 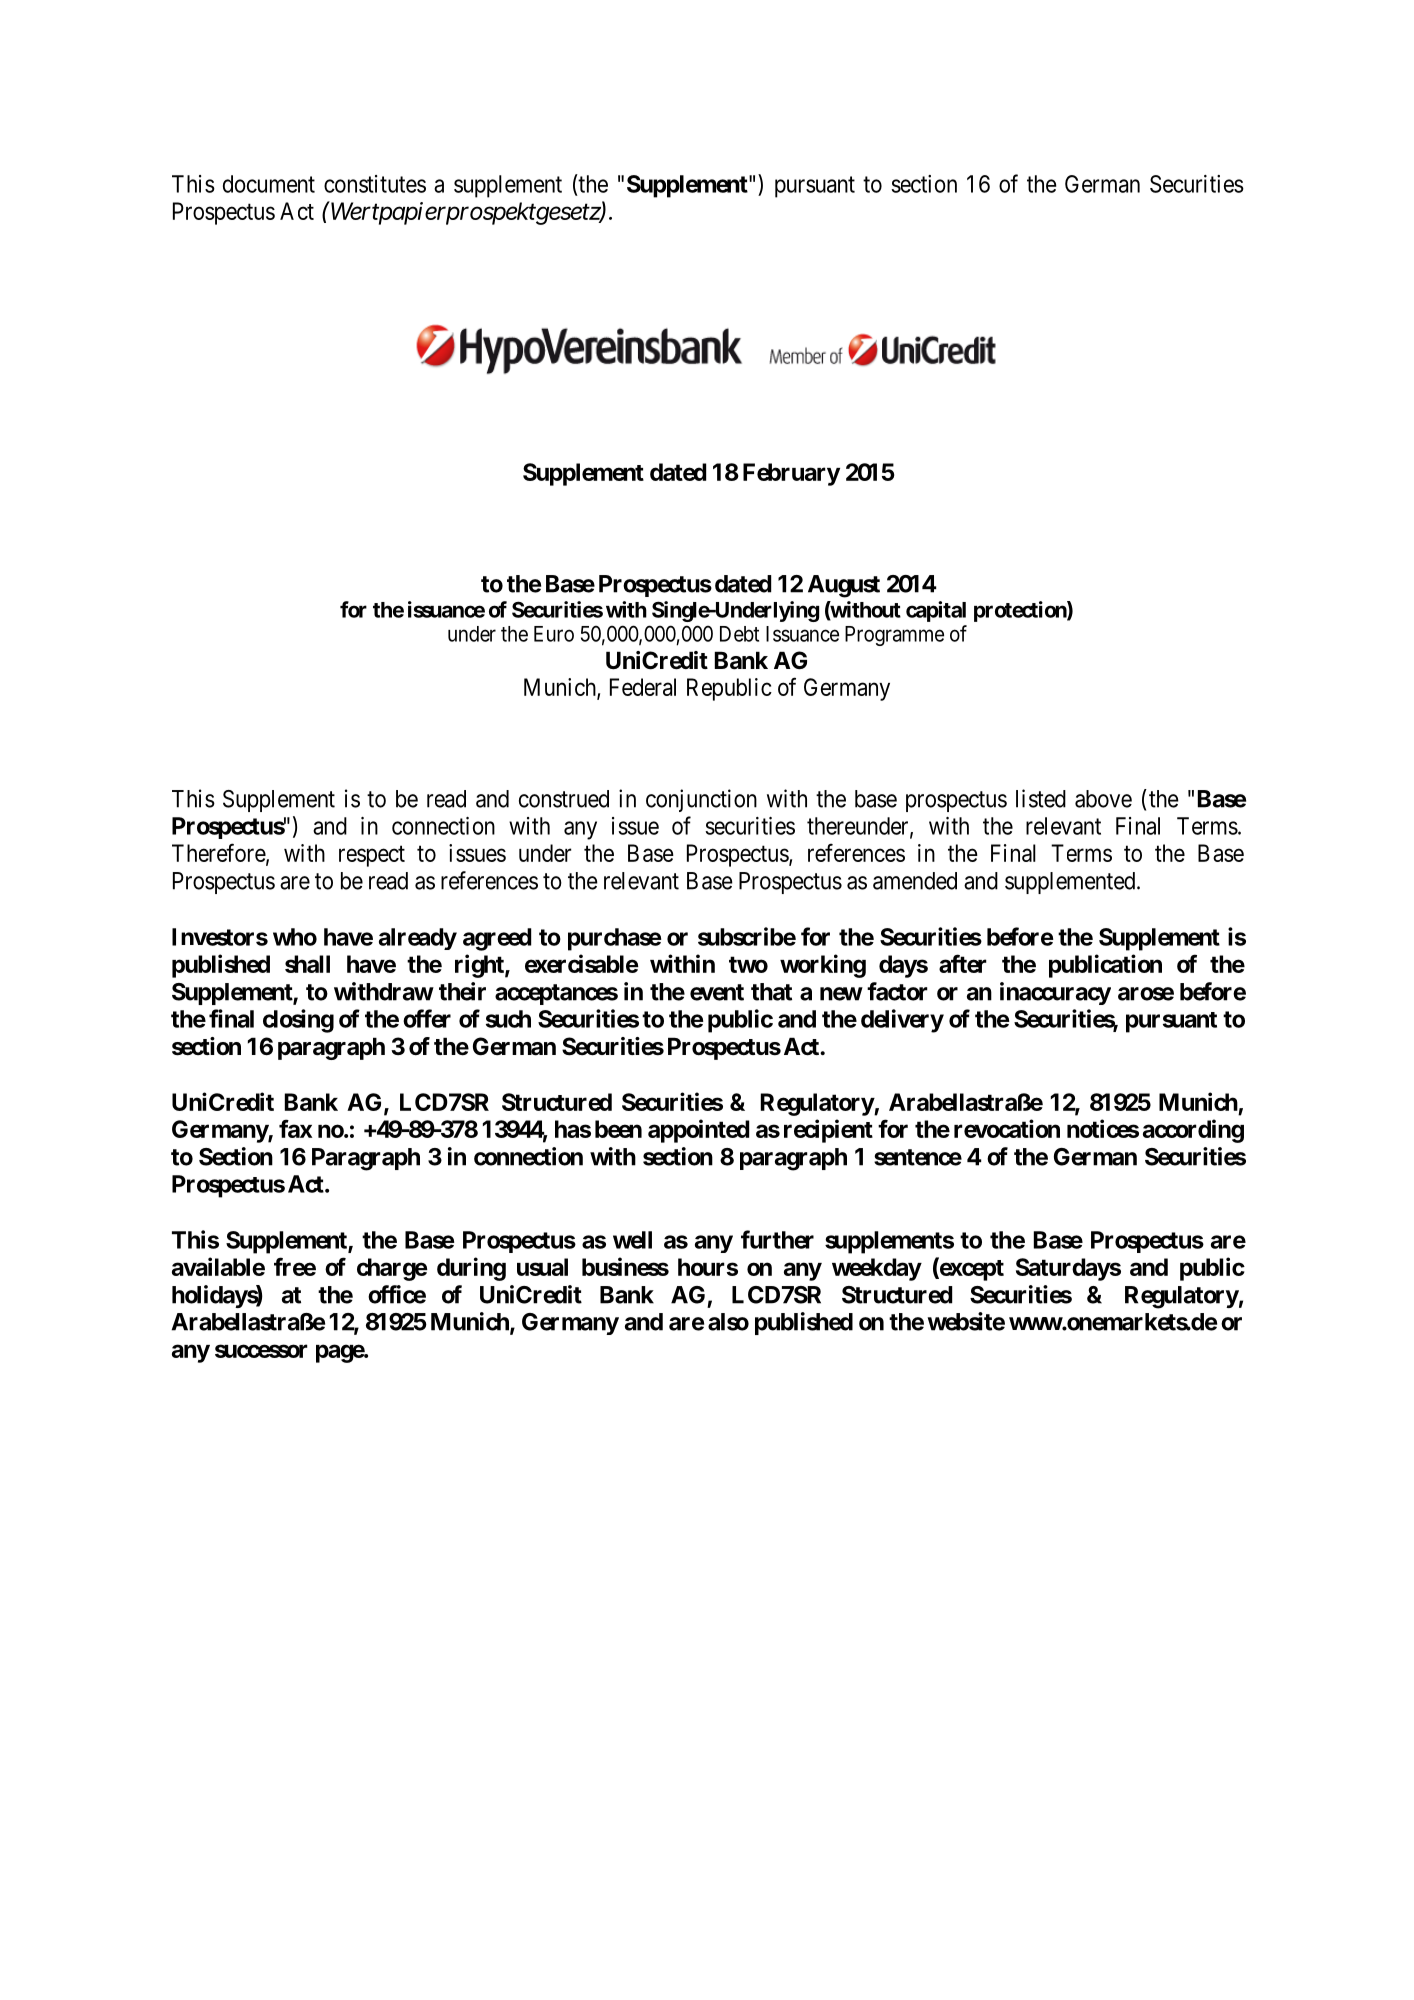 What do you see at coordinates (372, 856) in the screenshot?
I see `respect` at bounding box center [372, 856].
